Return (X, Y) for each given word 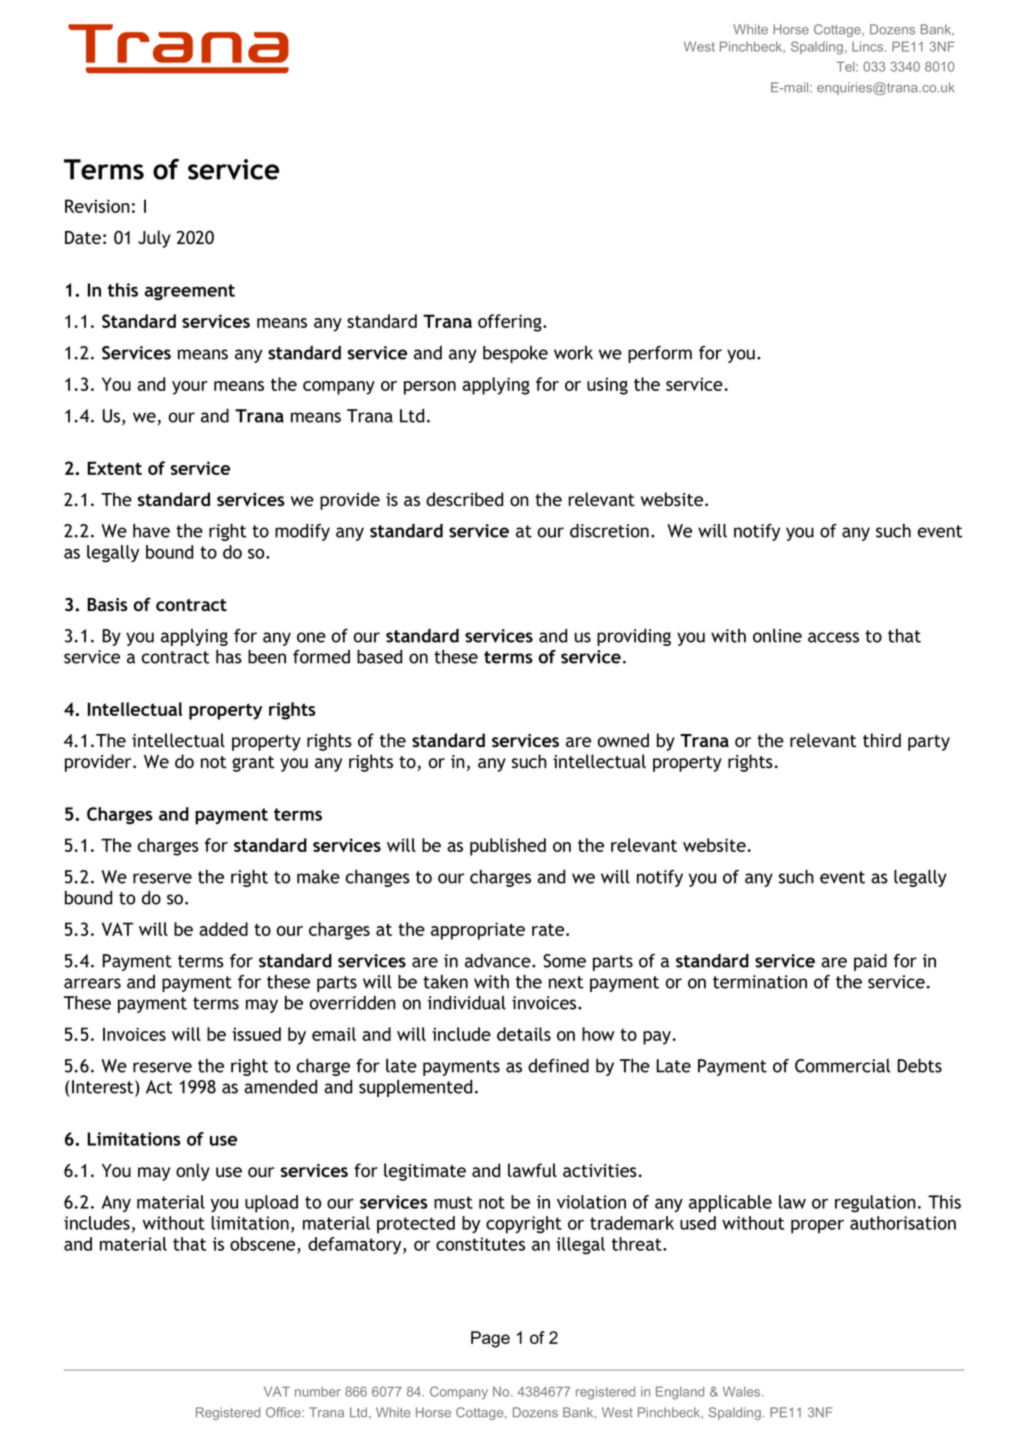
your (190, 388)
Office (284, 1412)
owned (623, 740)
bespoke (515, 354)
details (524, 1034)
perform (660, 354)
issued (256, 1034)
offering (511, 323)
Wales (743, 1391)
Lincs (869, 46)
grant (253, 764)
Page (490, 1339)
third (882, 740)
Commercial (842, 1066)
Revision (97, 206)
